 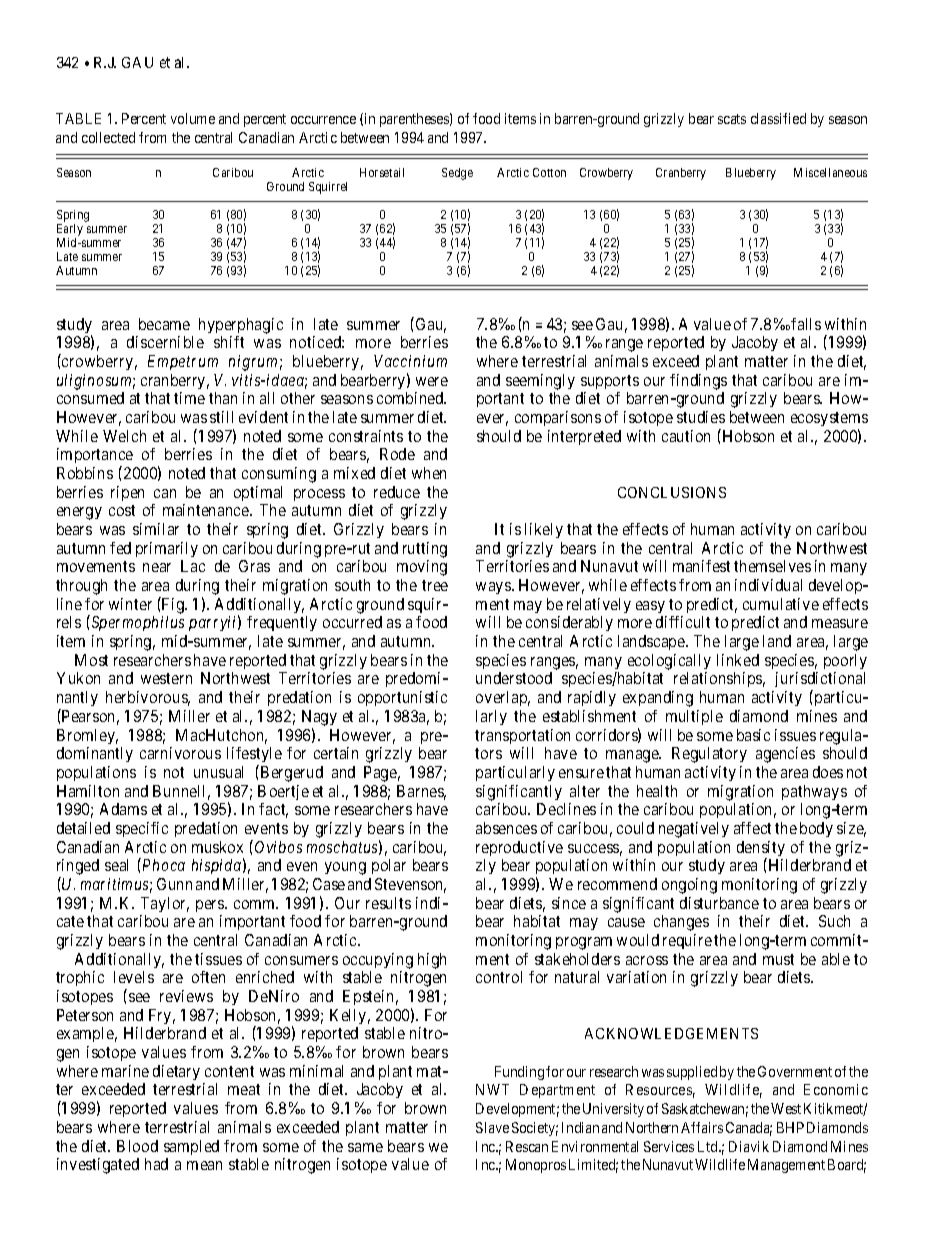 What do you see at coordinates (738, 660) in the screenshot?
I see `linked` at bounding box center [738, 660].
